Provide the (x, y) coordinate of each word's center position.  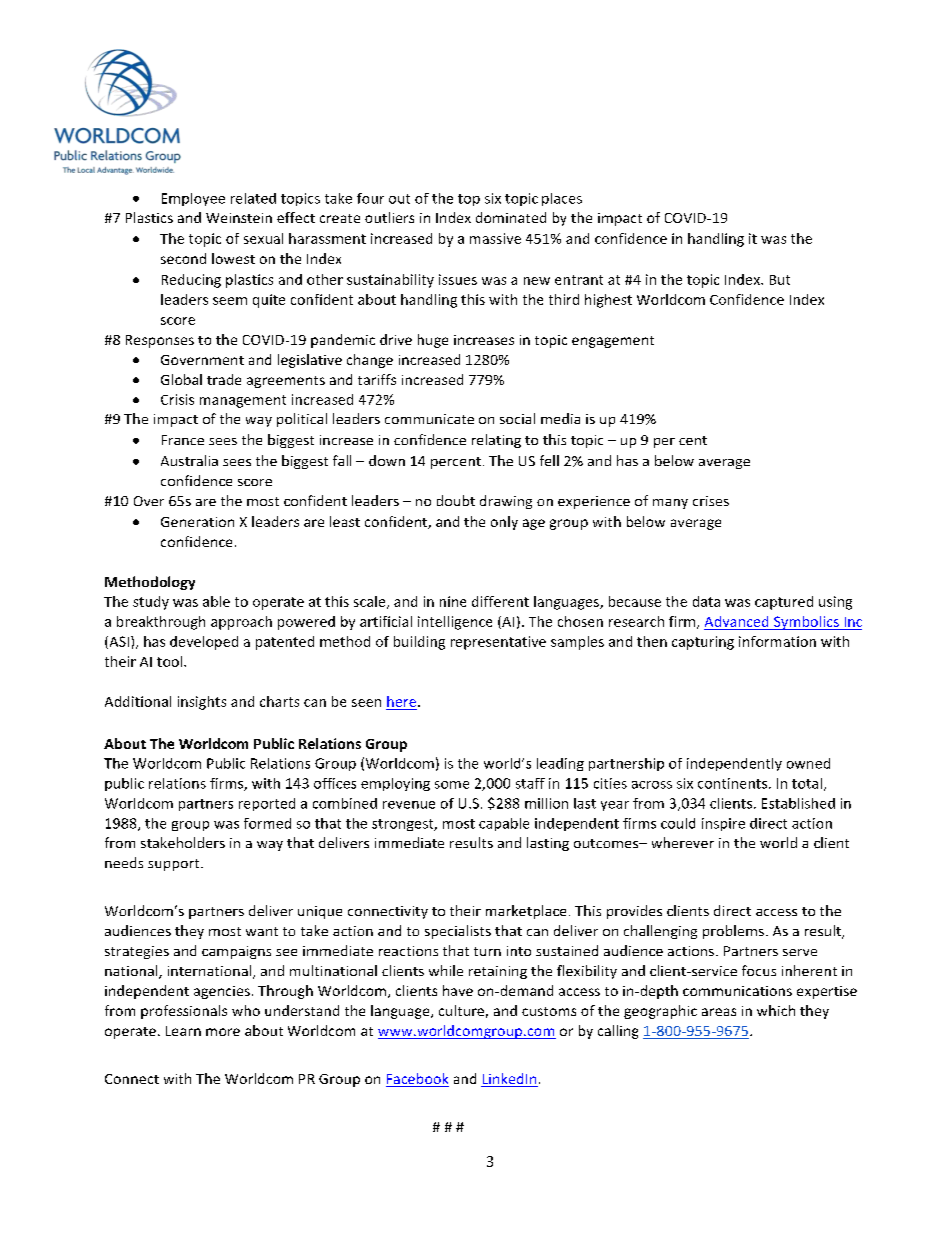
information (777, 641)
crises (711, 501)
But (780, 280)
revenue (409, 805)
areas (719, 1012)
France (183, 440)
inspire (723, 824)
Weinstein (239, 218)
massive (495, 238)
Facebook (417, 1080)
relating (496, 441)
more (223, 1032)
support (175, 865)
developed (204, 643)
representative (498, 643)
